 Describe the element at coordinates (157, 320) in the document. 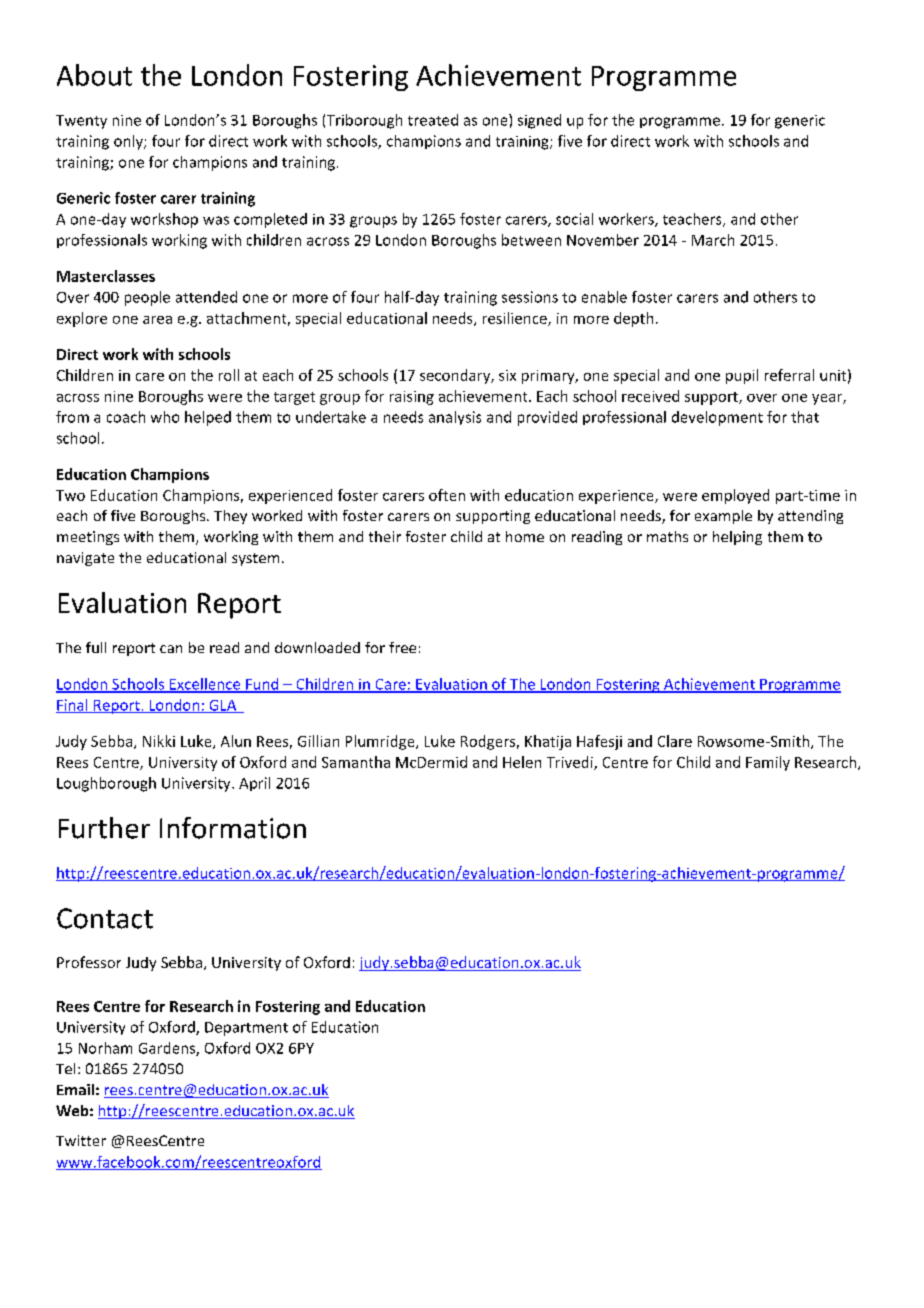

I see `area` at that location.
